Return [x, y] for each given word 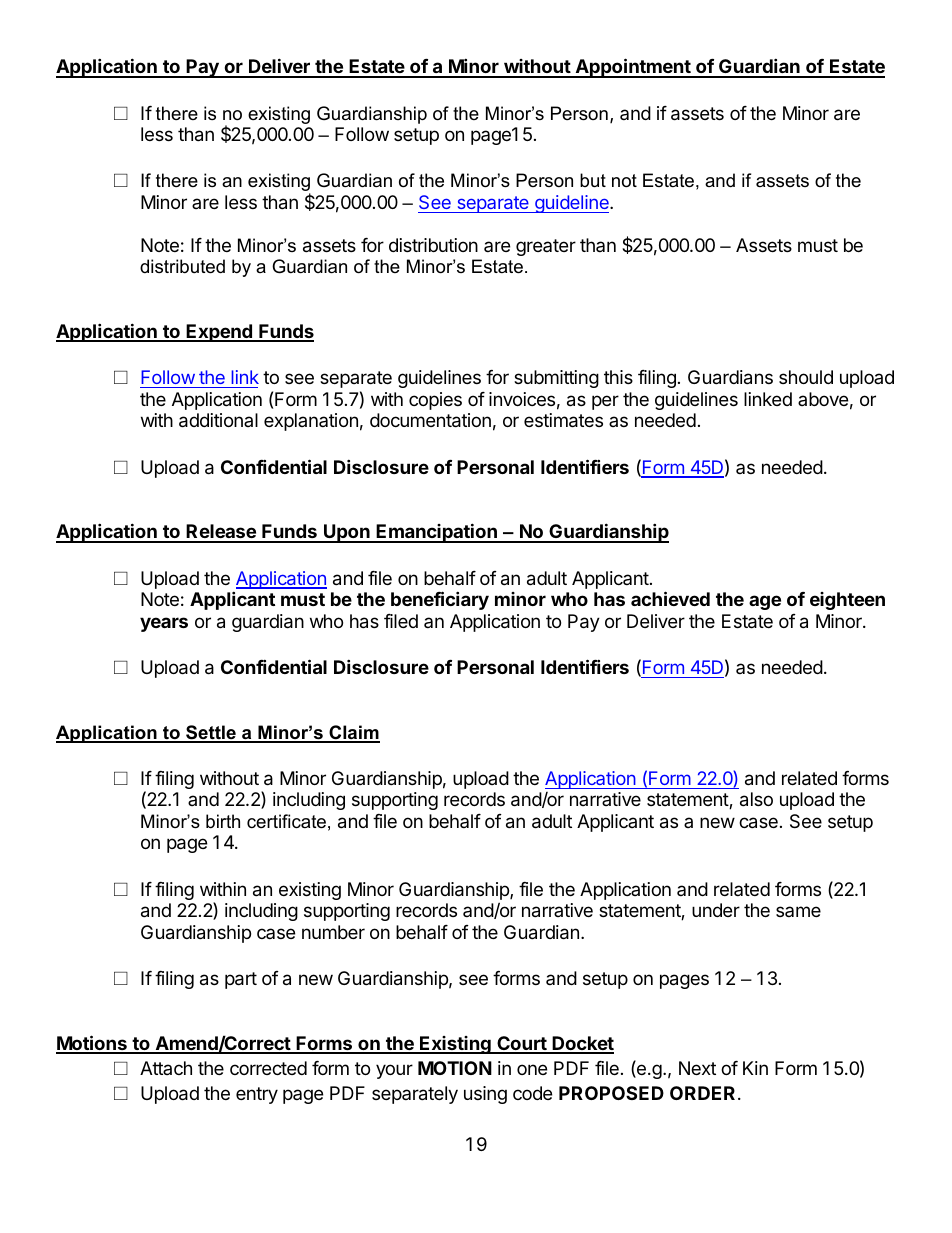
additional [218, 420]
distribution [433, 245]
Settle [211, 733]
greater [546, 247]
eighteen [847, 601]
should [806, 377]
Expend [219, 333]
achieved [670, 598]
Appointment [633, 68]
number [333, 932]
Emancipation [437, 533]
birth [223, 821]
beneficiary [440, 600]
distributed [182, 266]
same [798, 911]
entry [257, 1095]
